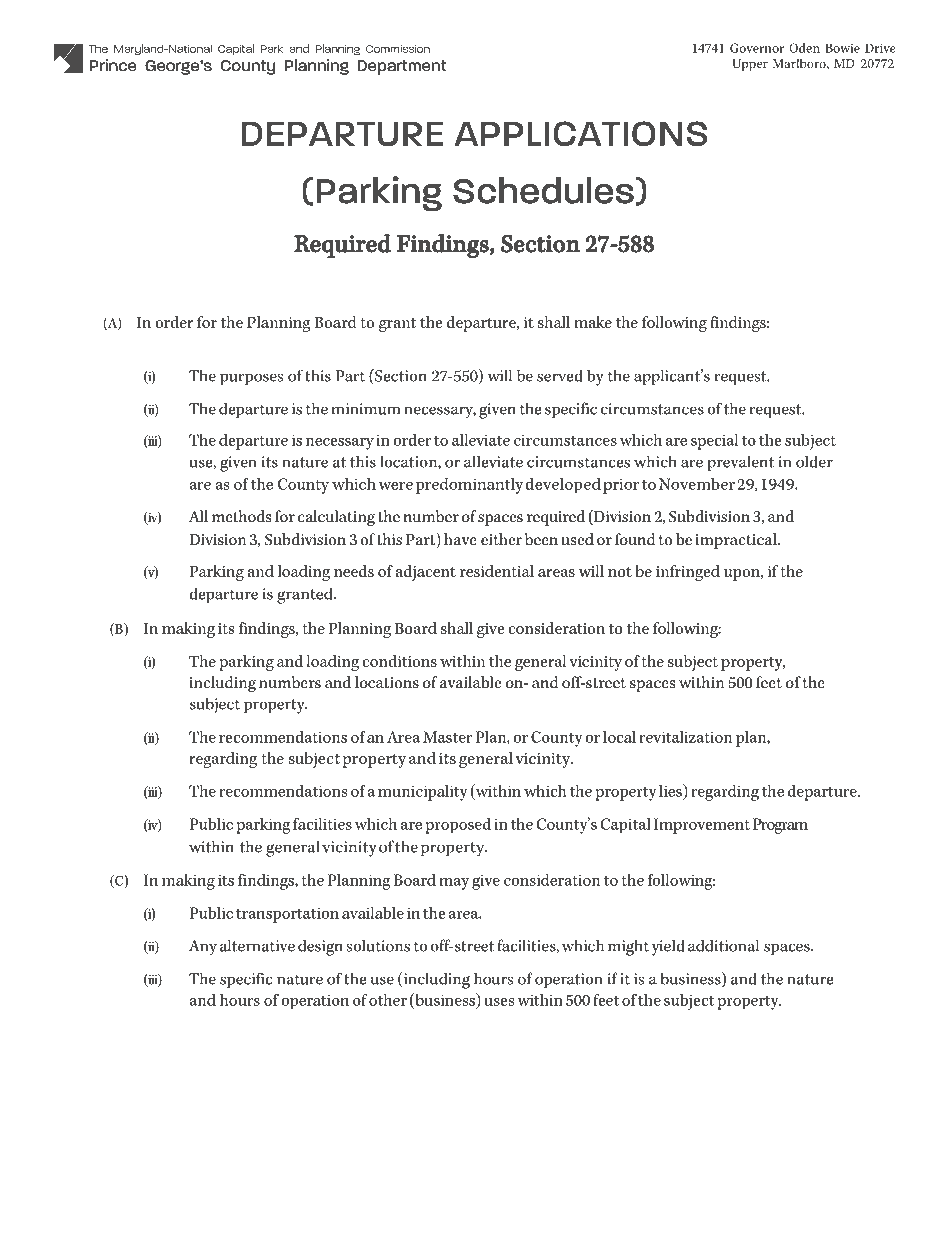 This image has width=952, height=1233. Describe the element at coordinates (688, 573) in the image. I see `infringed` at that location.
